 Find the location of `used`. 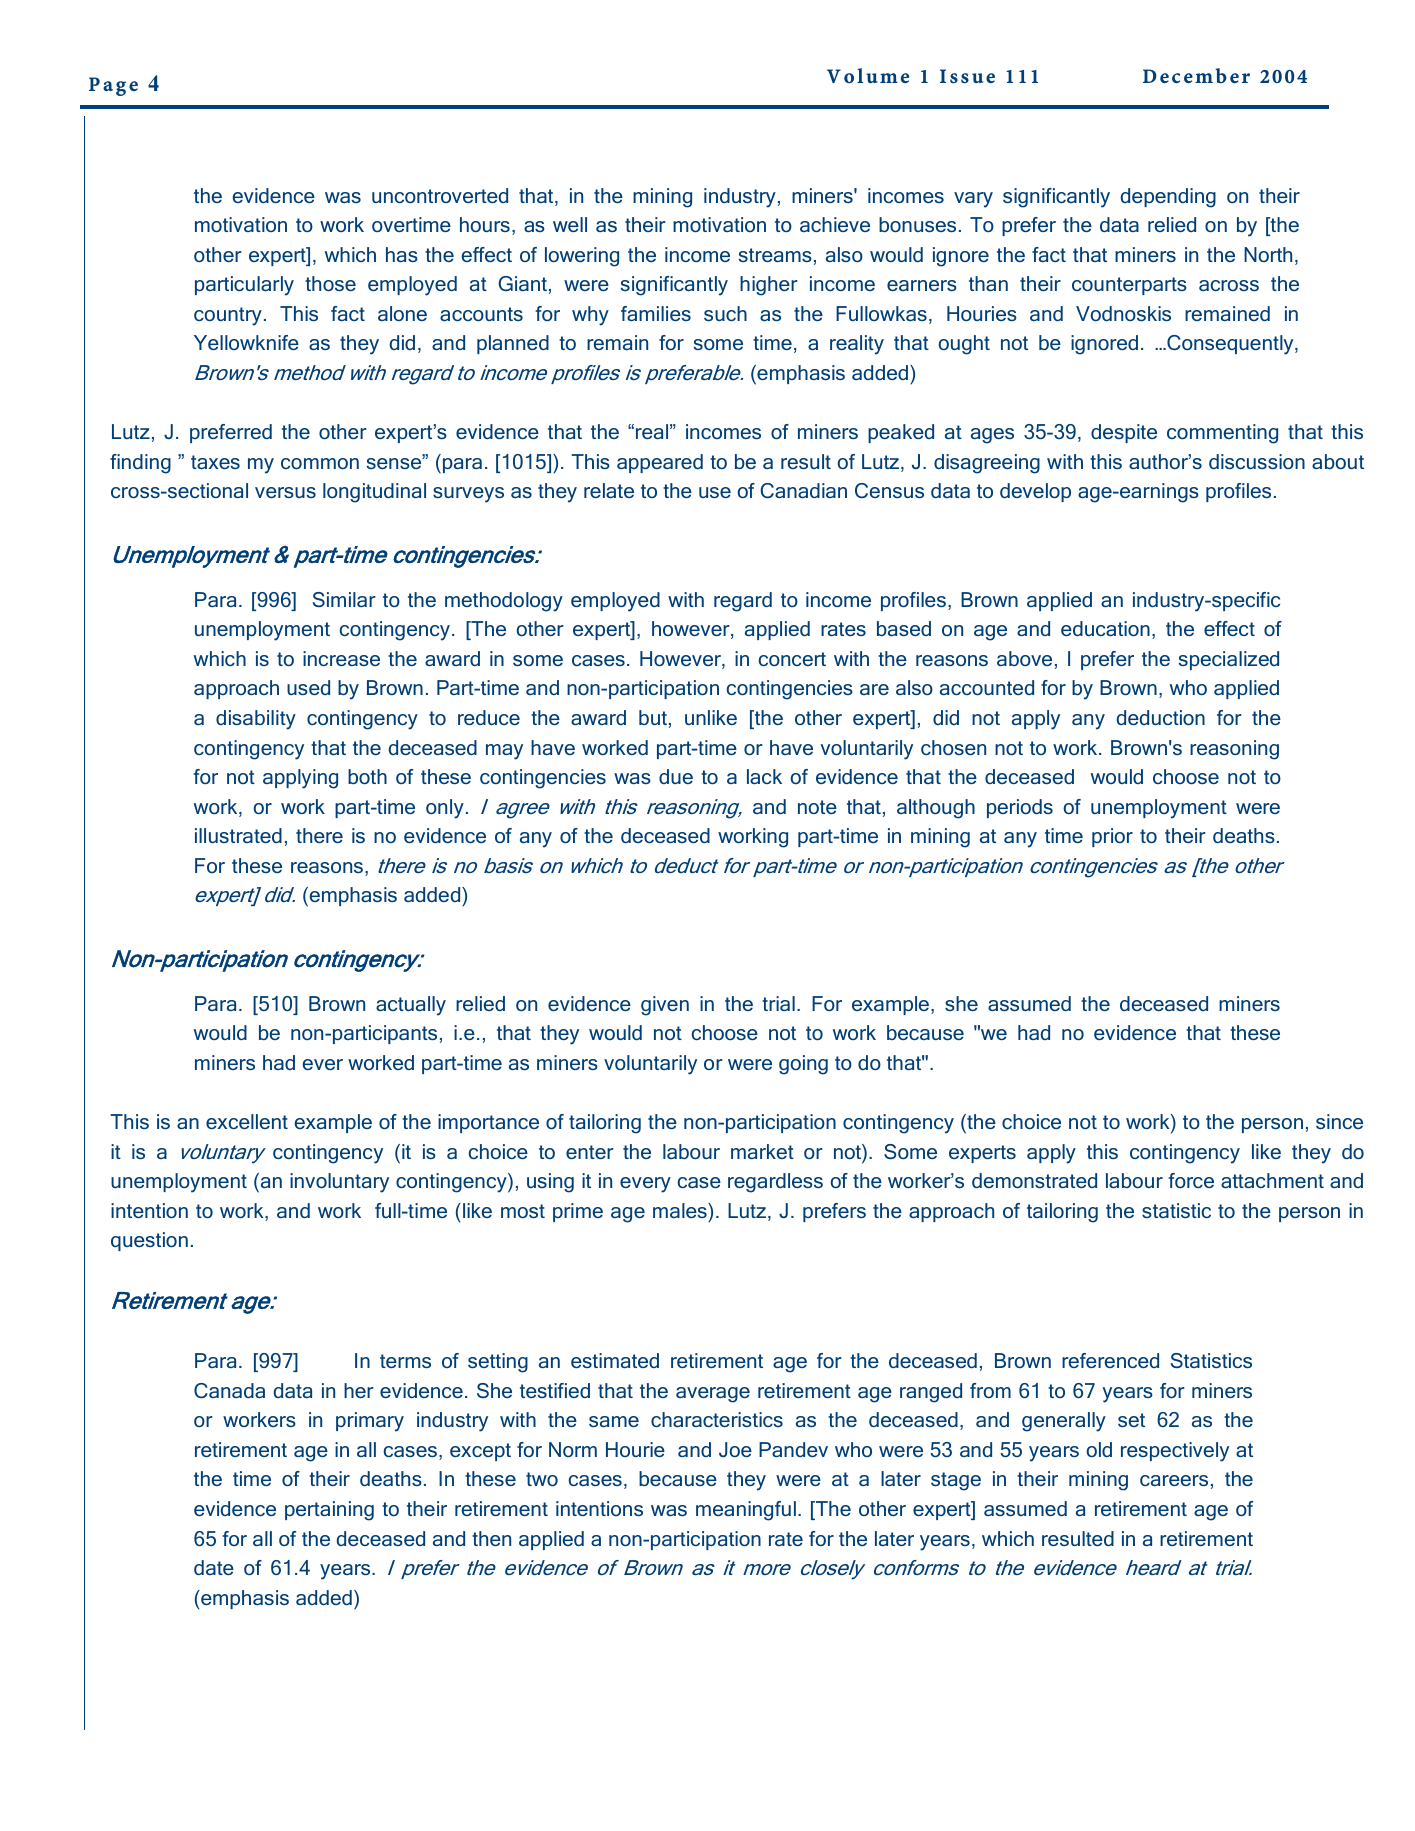

used is located at coordinates (308, 687).
